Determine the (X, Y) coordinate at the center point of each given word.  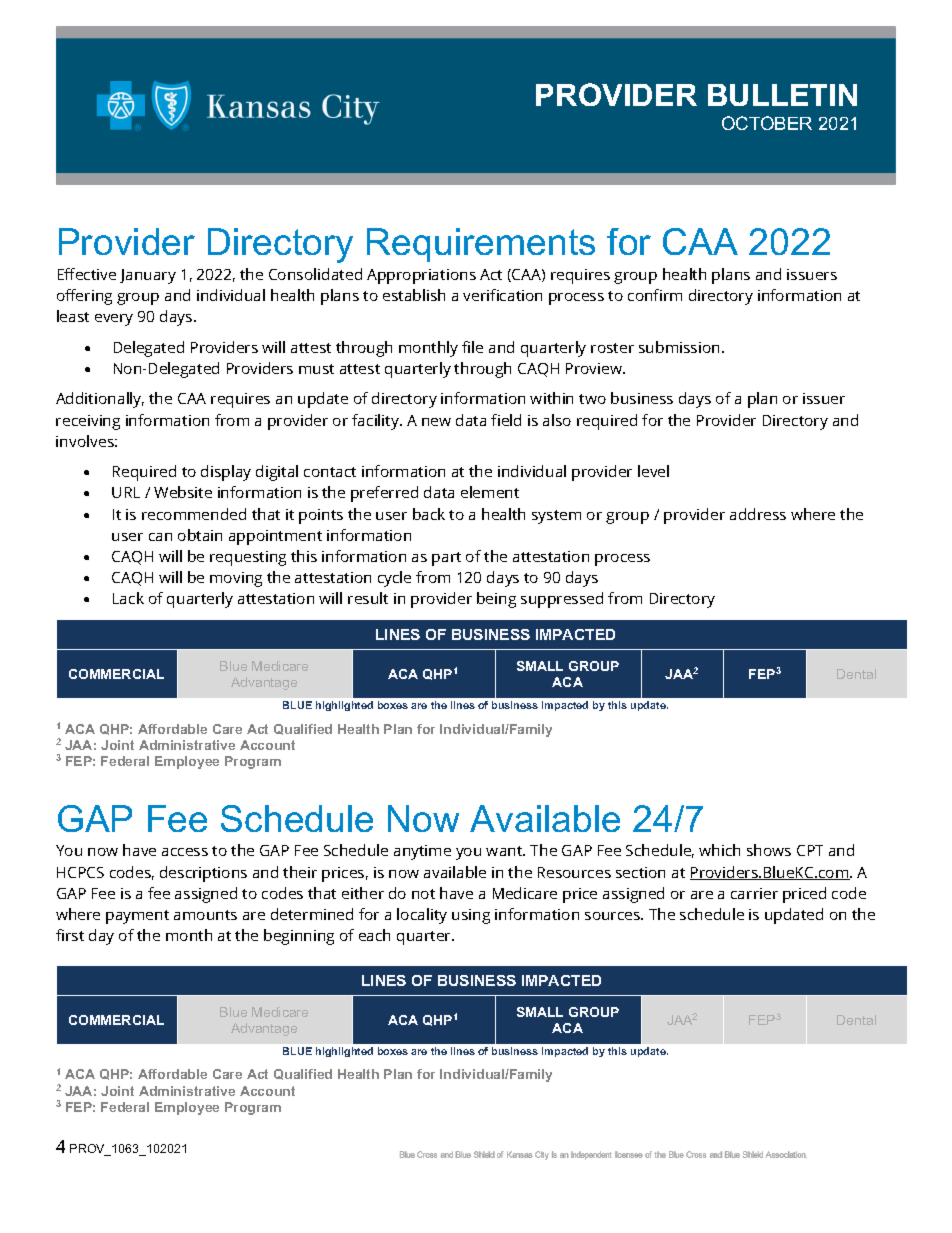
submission (679, 347)
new (436, 422)
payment (137, 917)
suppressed (562, 600)
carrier (754, 893)
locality (422, 916)
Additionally (100, 400)
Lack (128, 598)
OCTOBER (767, 123)
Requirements (481, 245)
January (148, 276)
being (496, 600)
